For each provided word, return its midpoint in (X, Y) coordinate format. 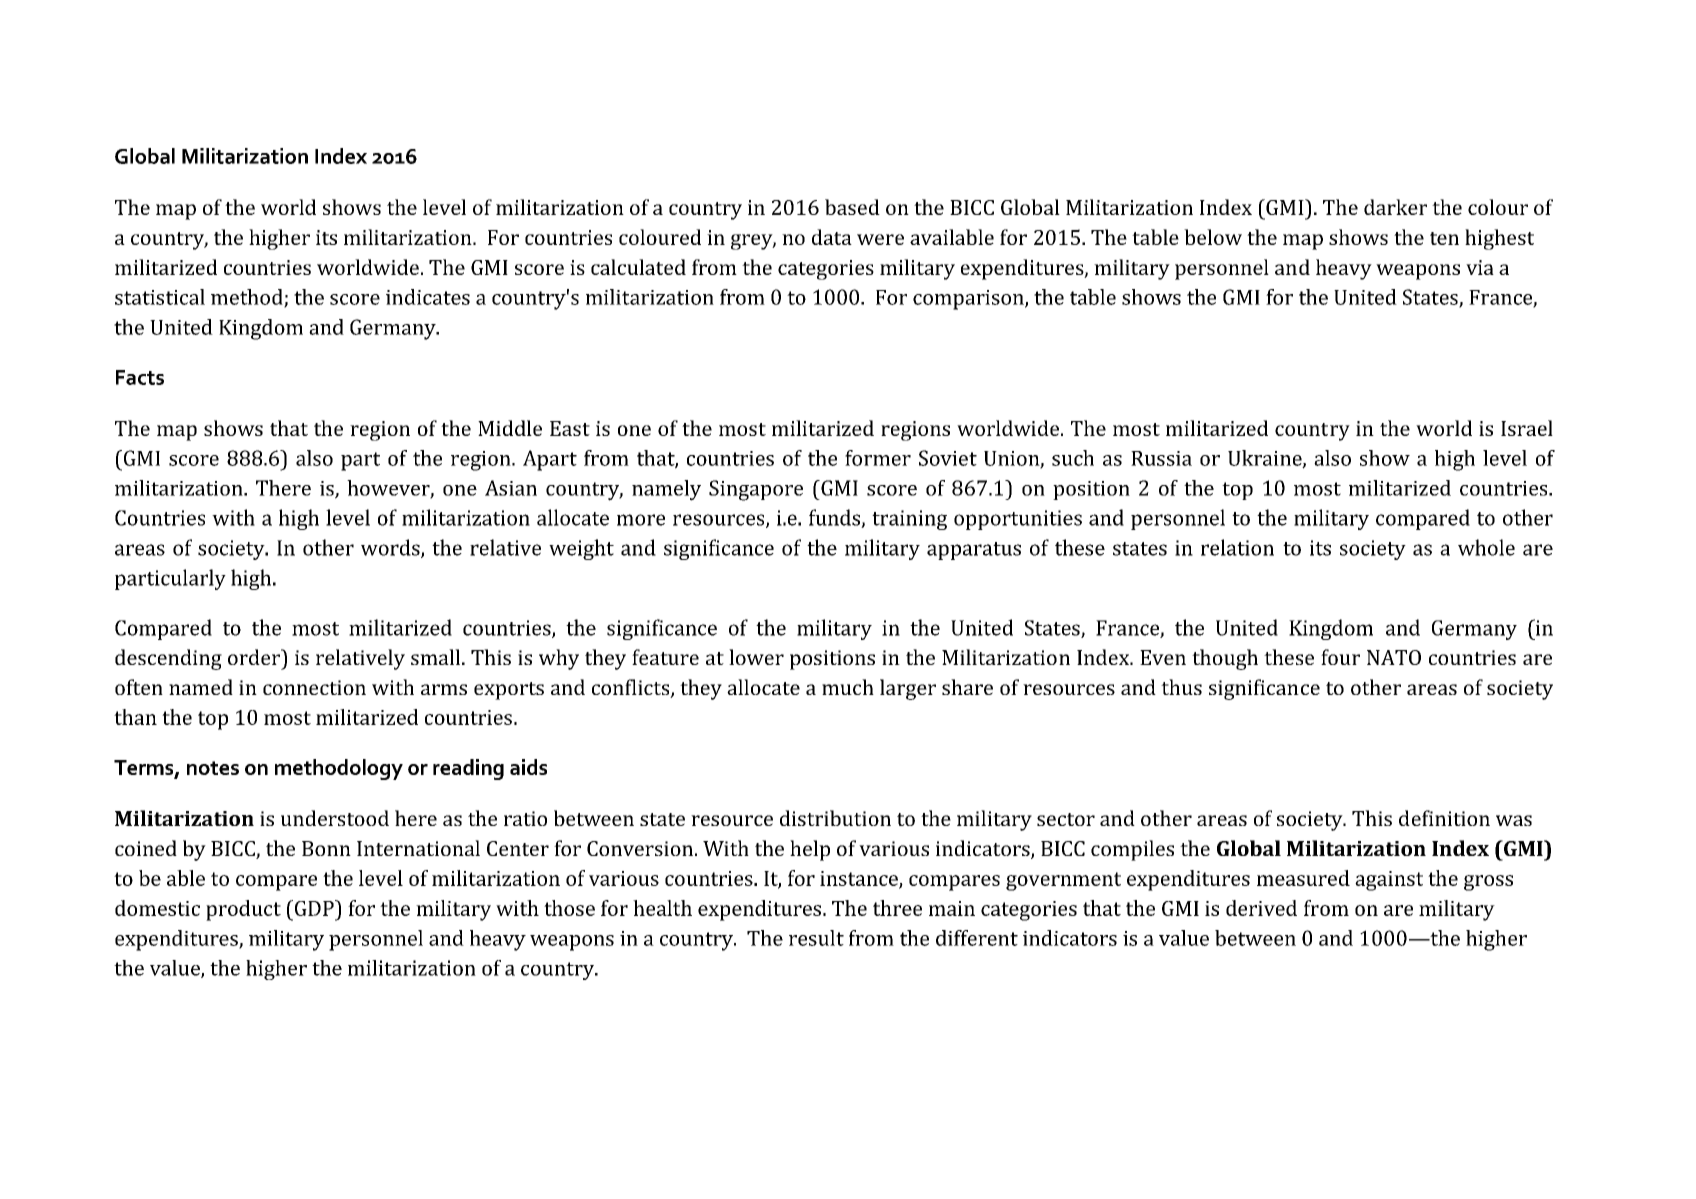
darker (1395, 207)
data (832, 237)
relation (1237, 547)
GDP (314, 908)
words (391, 548)
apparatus (974, 551)
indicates (428, 297)
